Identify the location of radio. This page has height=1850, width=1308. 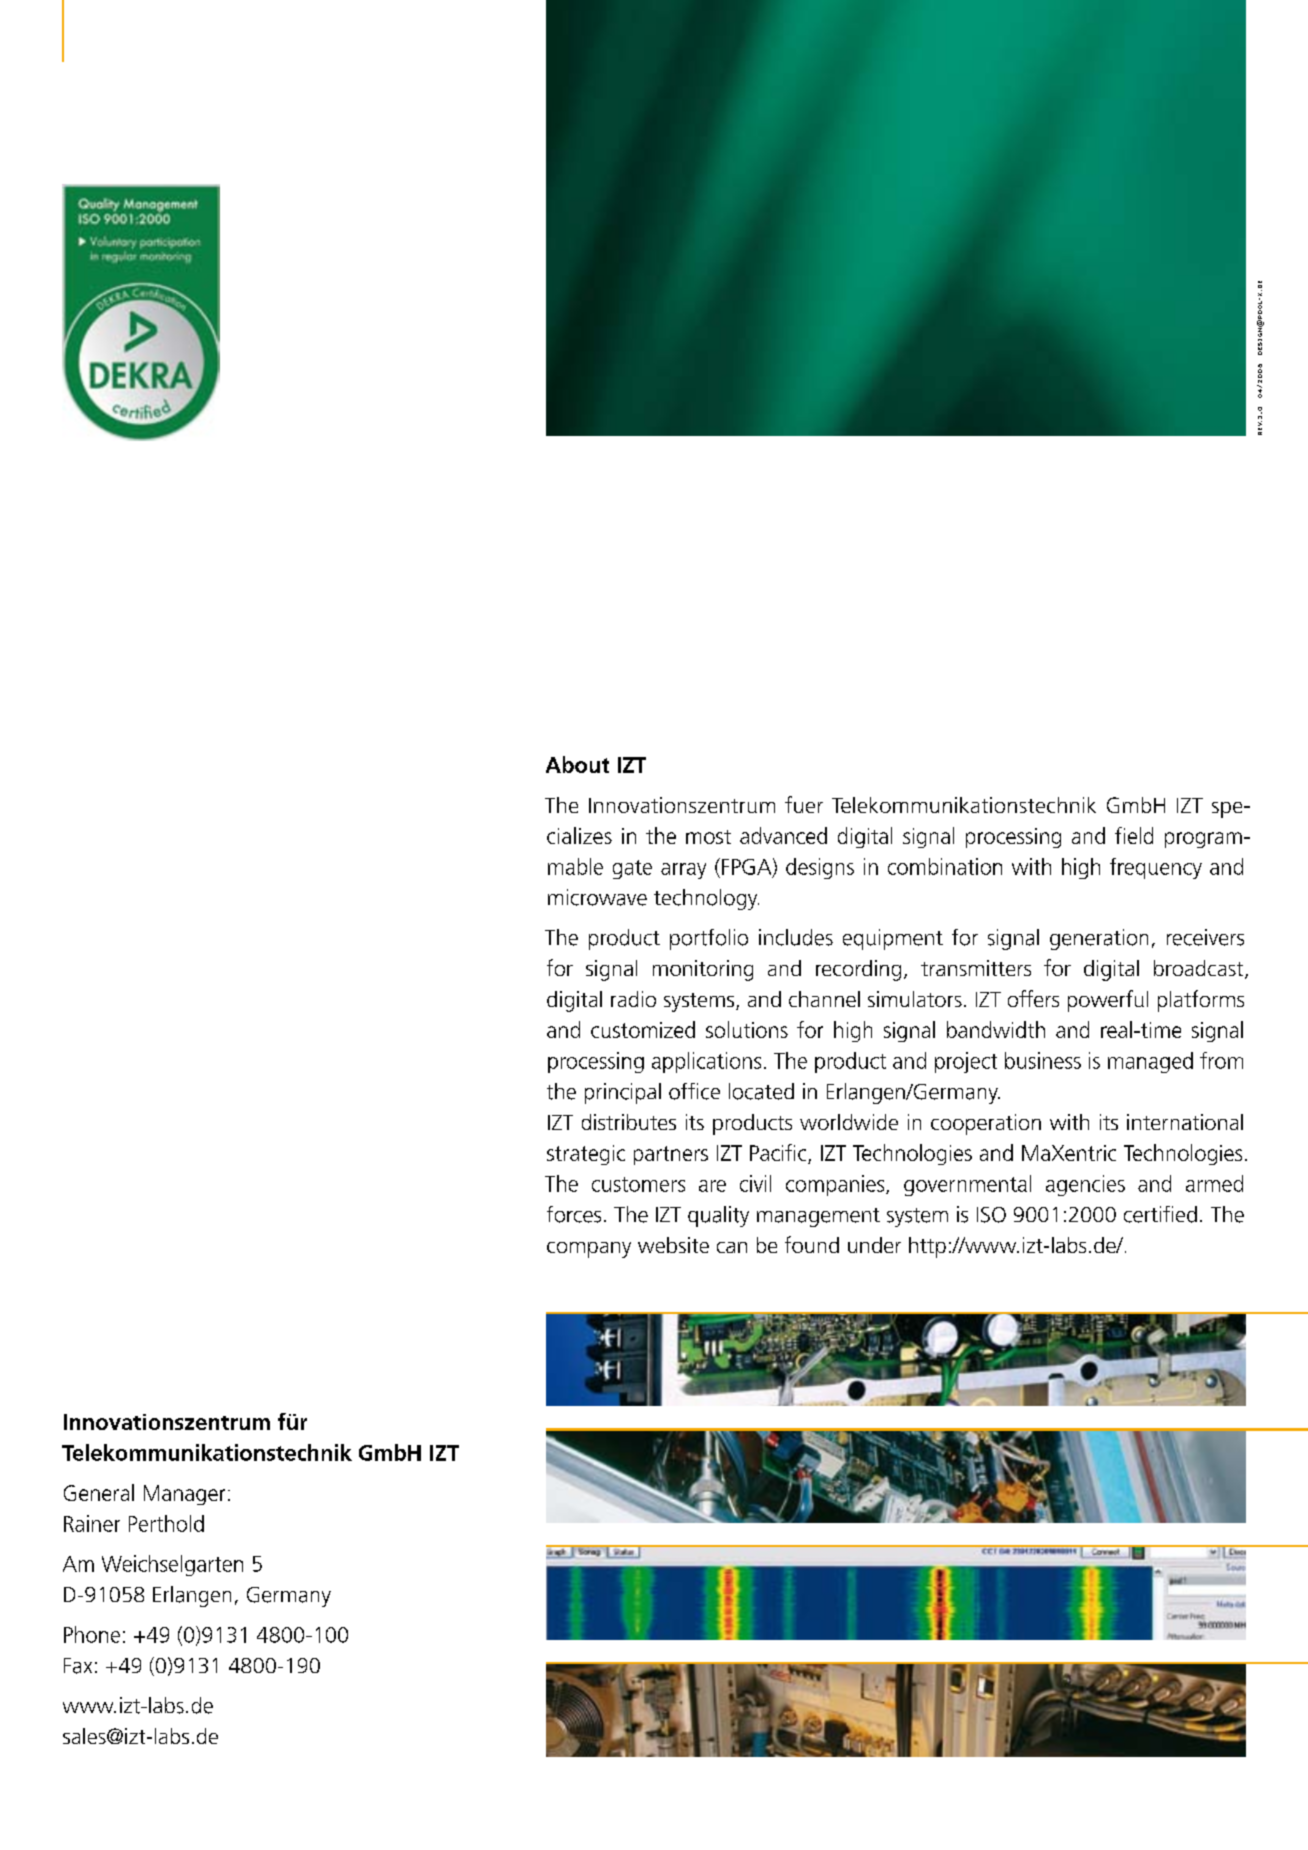
(633, 999).
